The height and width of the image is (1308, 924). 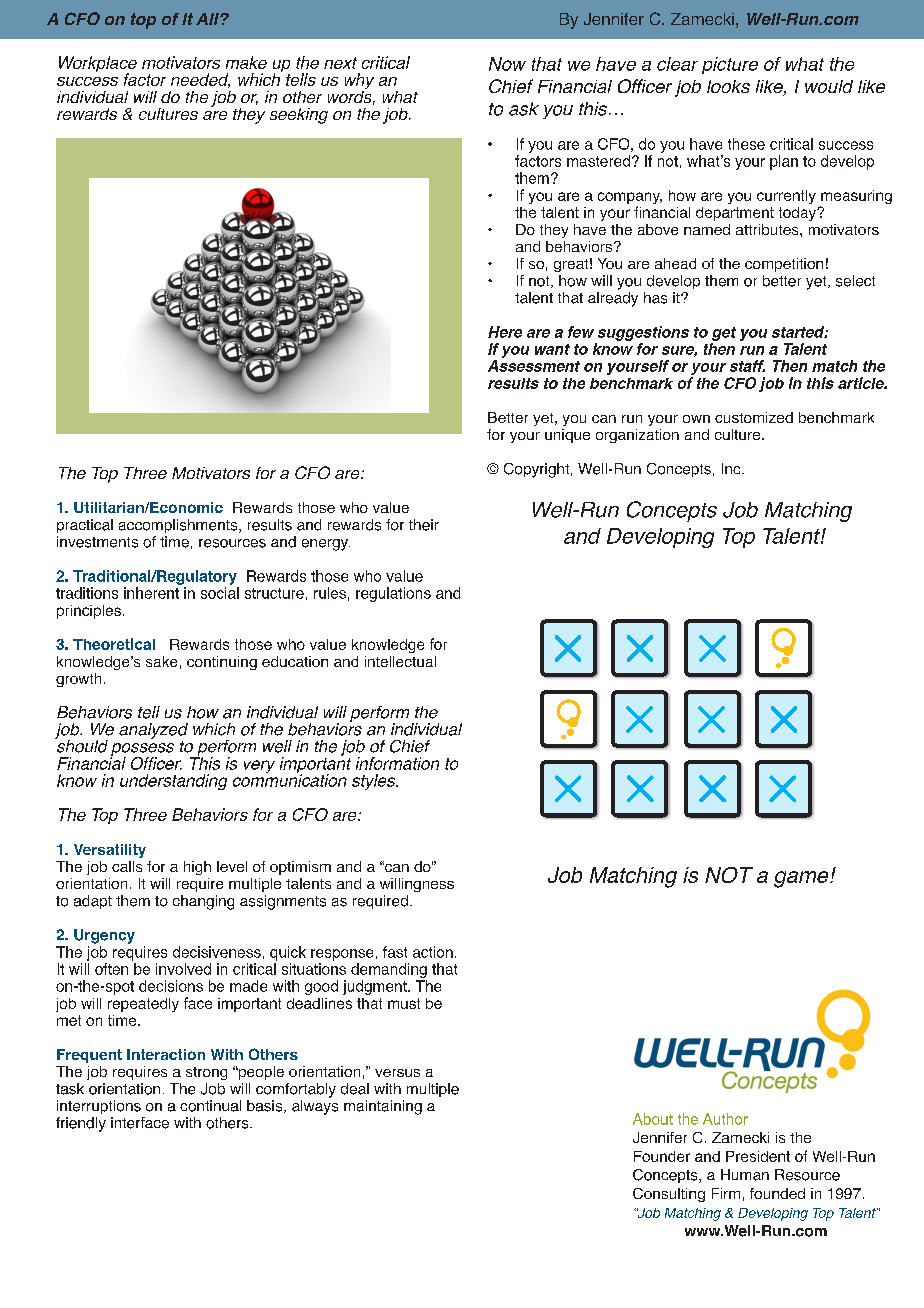 What do you see at coordinates (754, 417) in the image?
I see `customized` at bounding box center [754, 417].
